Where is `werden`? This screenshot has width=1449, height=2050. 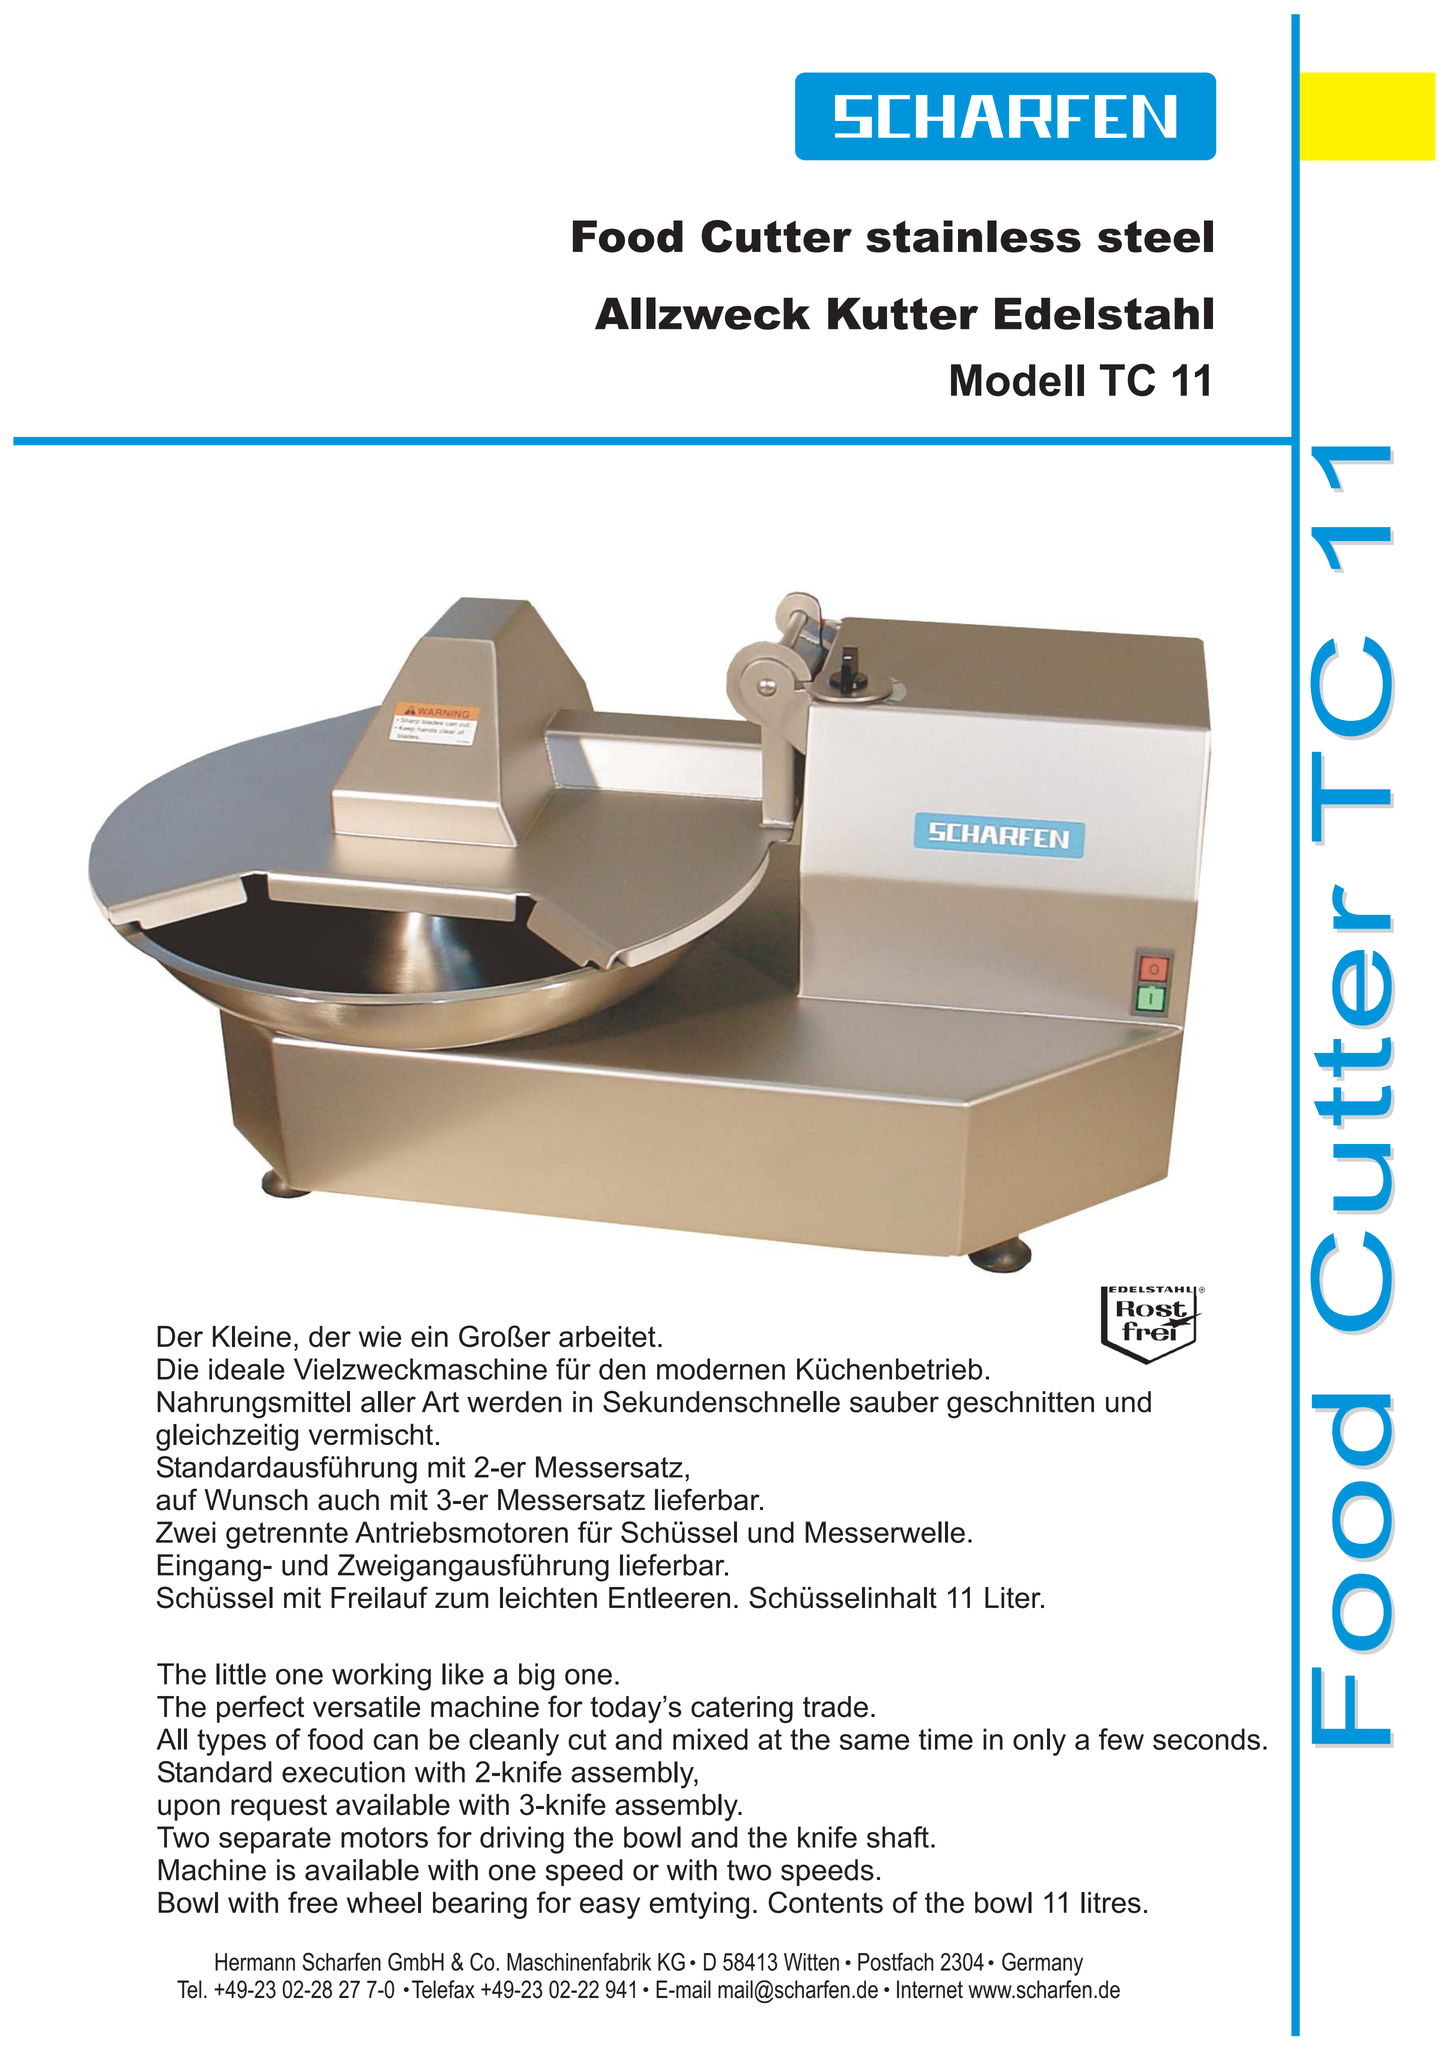
werden is located at coordinates (514, 1402).
